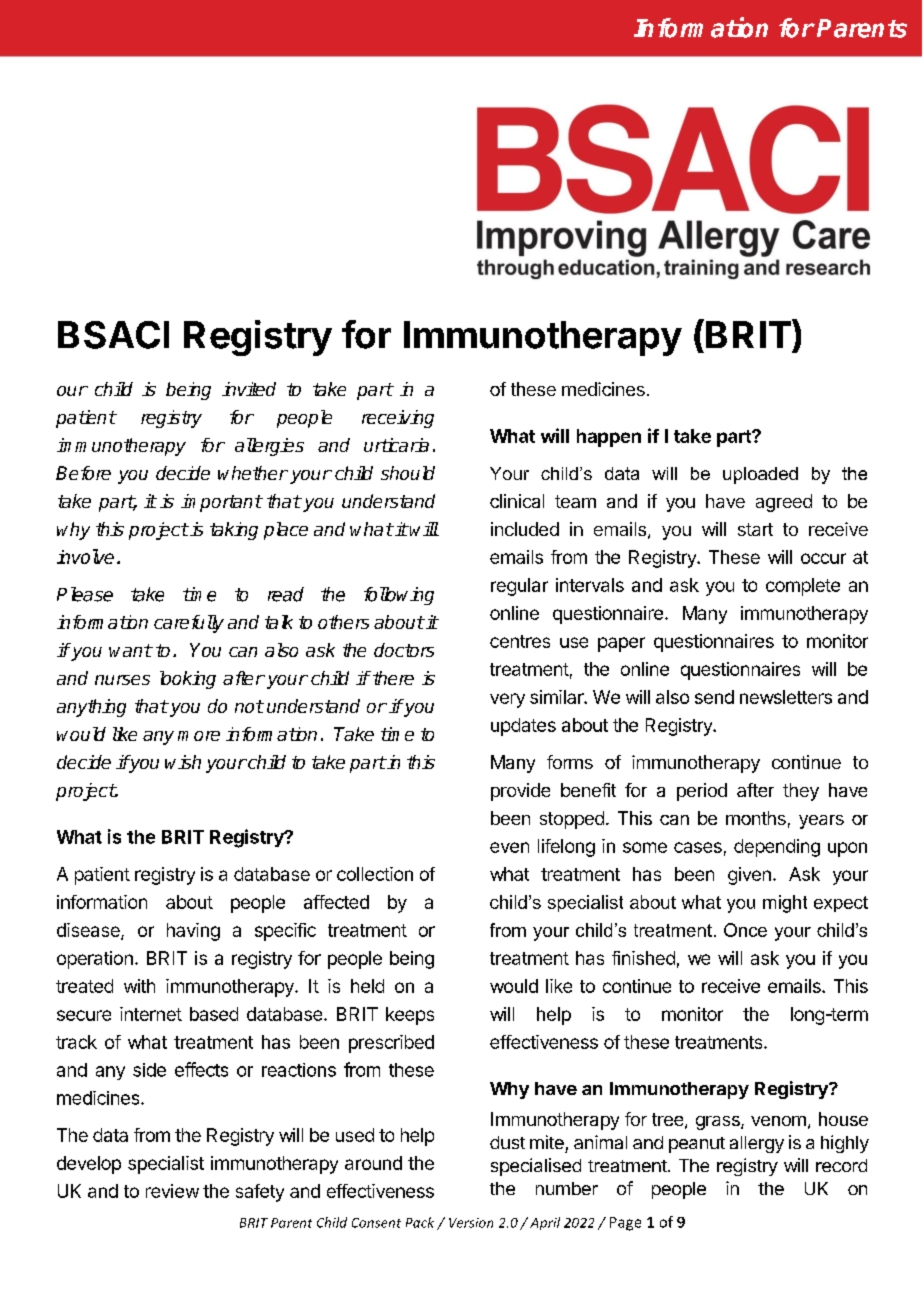  I want to click on looking, so click(188, 680).
